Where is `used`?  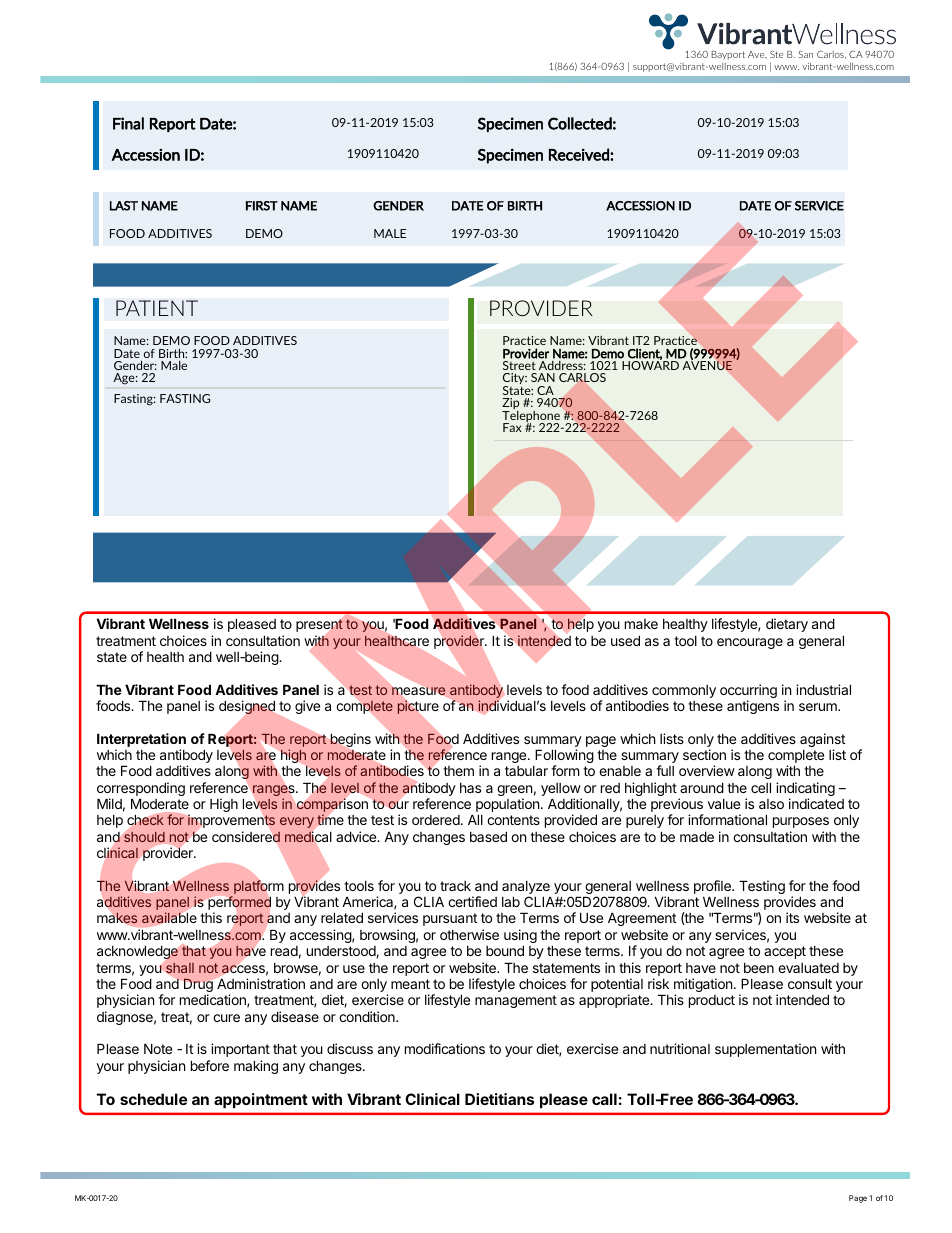
used is located at coordinates (625, 640).
